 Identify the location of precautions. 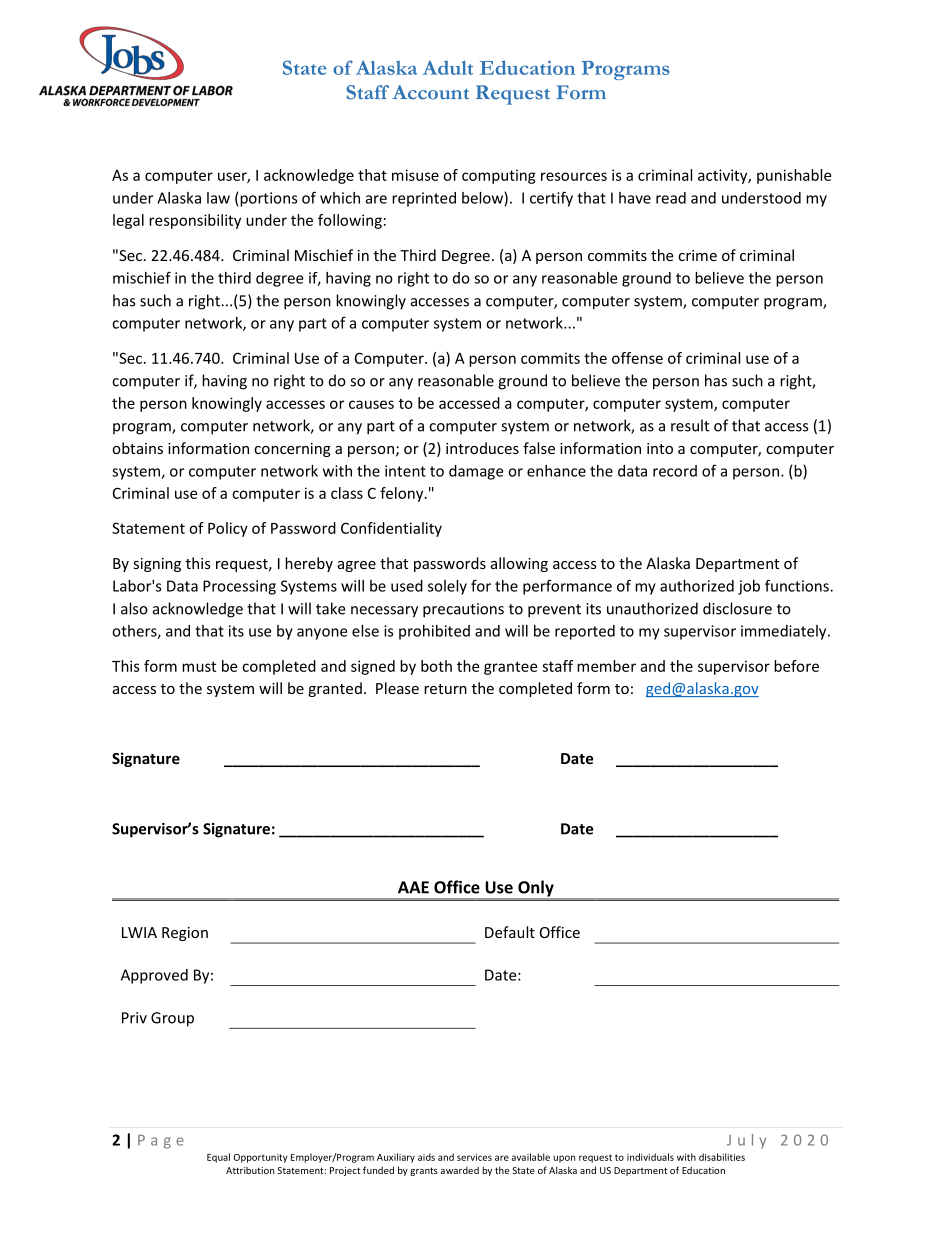
(463, 610).
